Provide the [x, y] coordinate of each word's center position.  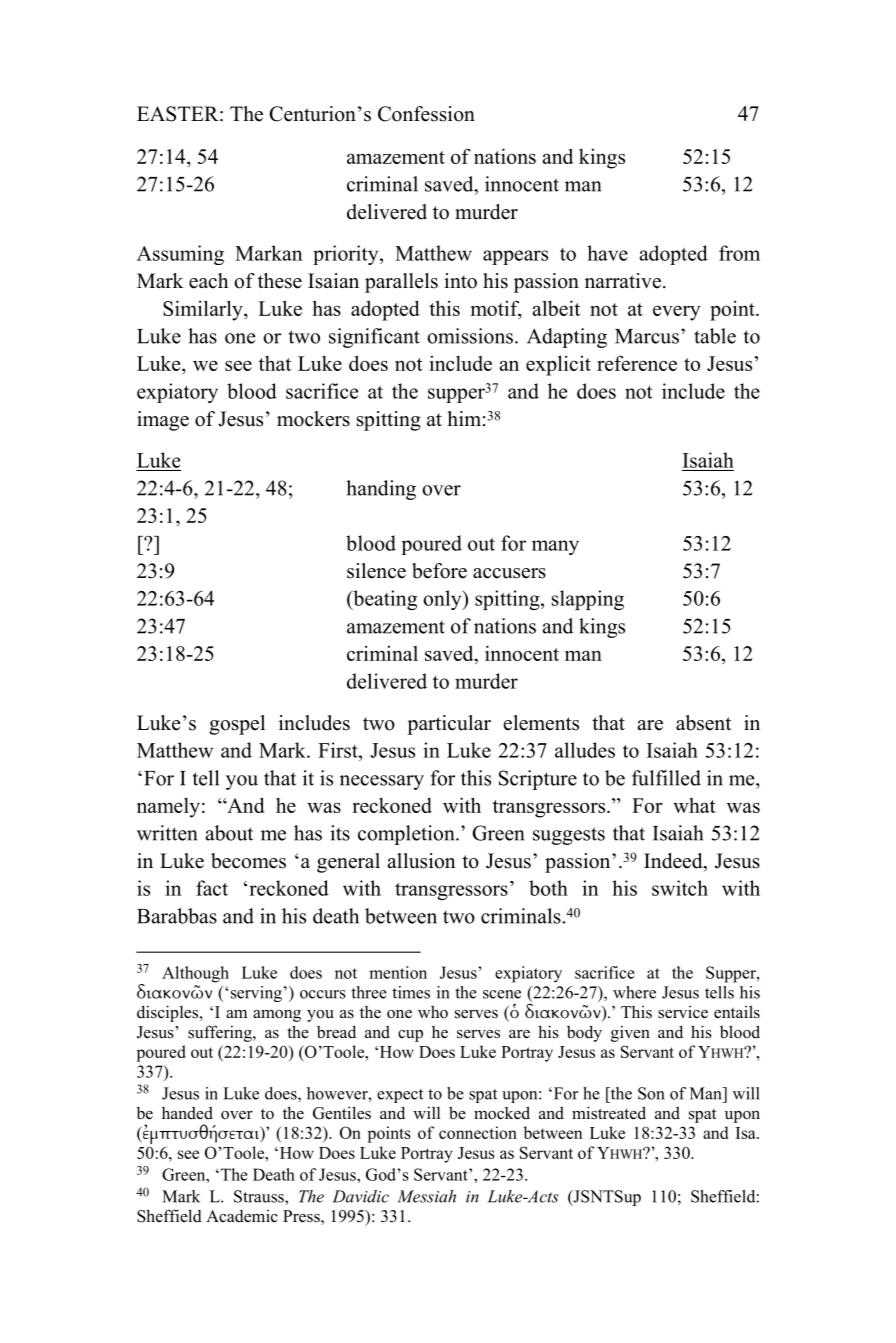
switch [680, 888]
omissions [470, 336]
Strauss [260, 1196]
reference [637, 363]
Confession [426, 114]
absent [703, 723]
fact [212, 888]
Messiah [426, 1196]
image [163, 421]
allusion [421, 861]
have [607, 253]
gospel [237, 725]
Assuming [180, 255]
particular [449, 725]
